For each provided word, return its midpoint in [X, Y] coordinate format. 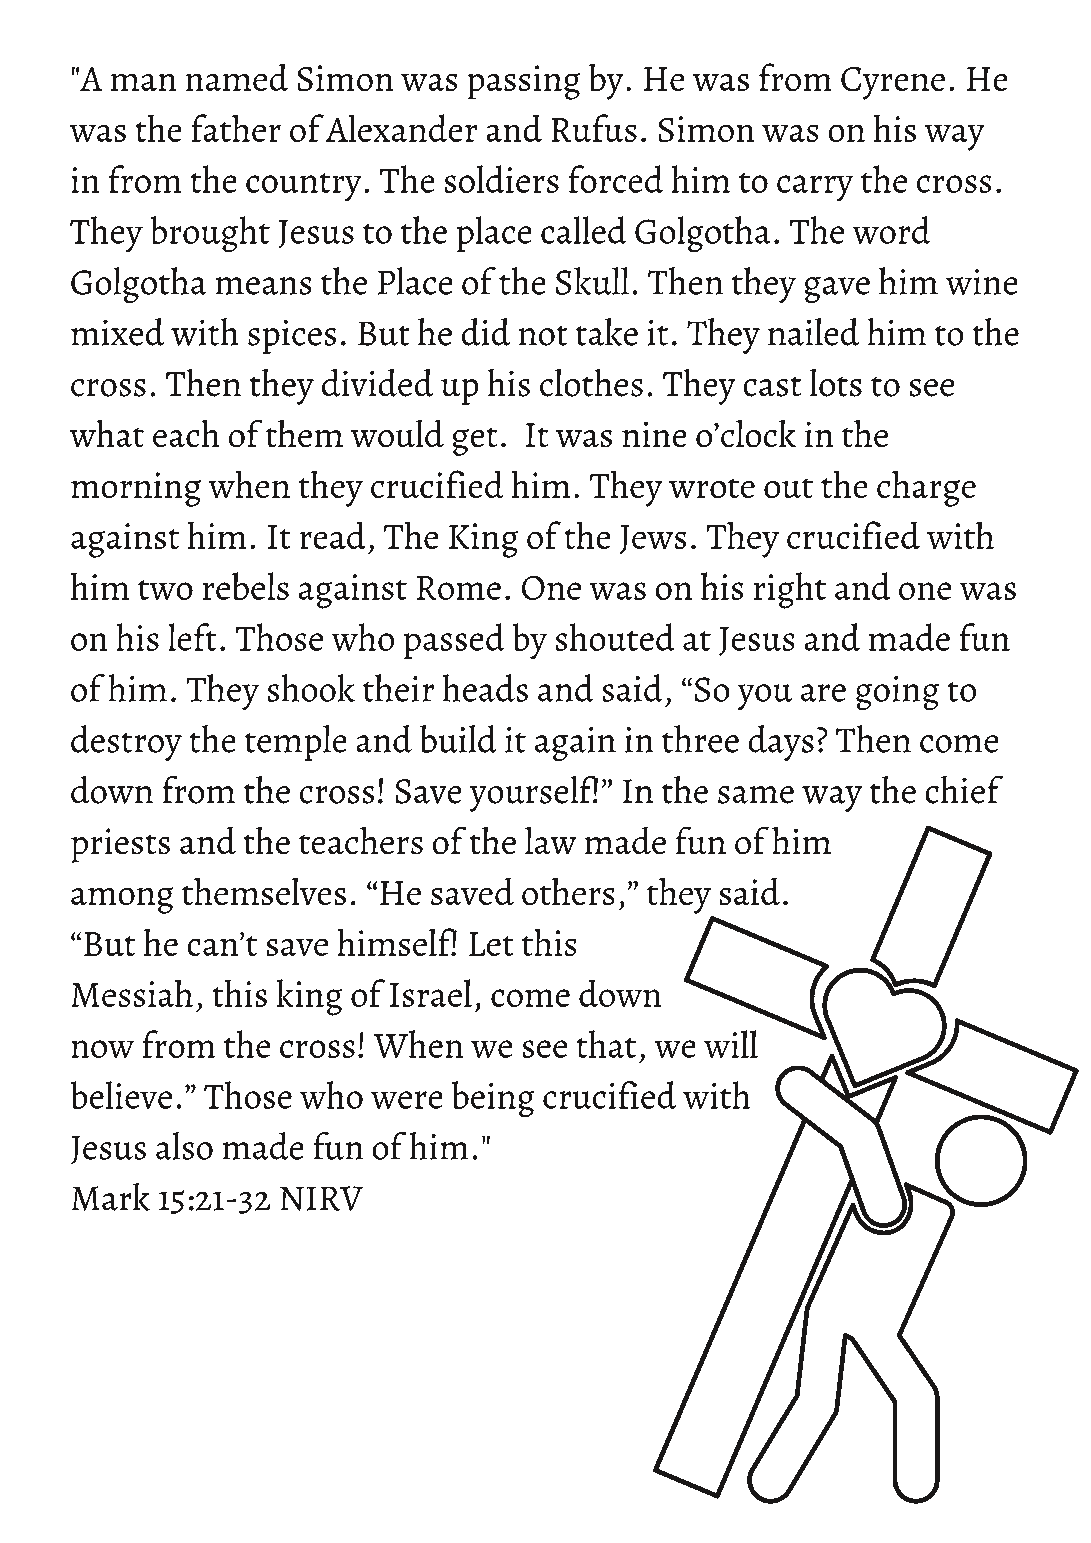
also [184, 1146]
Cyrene [893, 83]
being [493, 1099]
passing [524, 82]
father [236, 128]
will [731, 1044]
